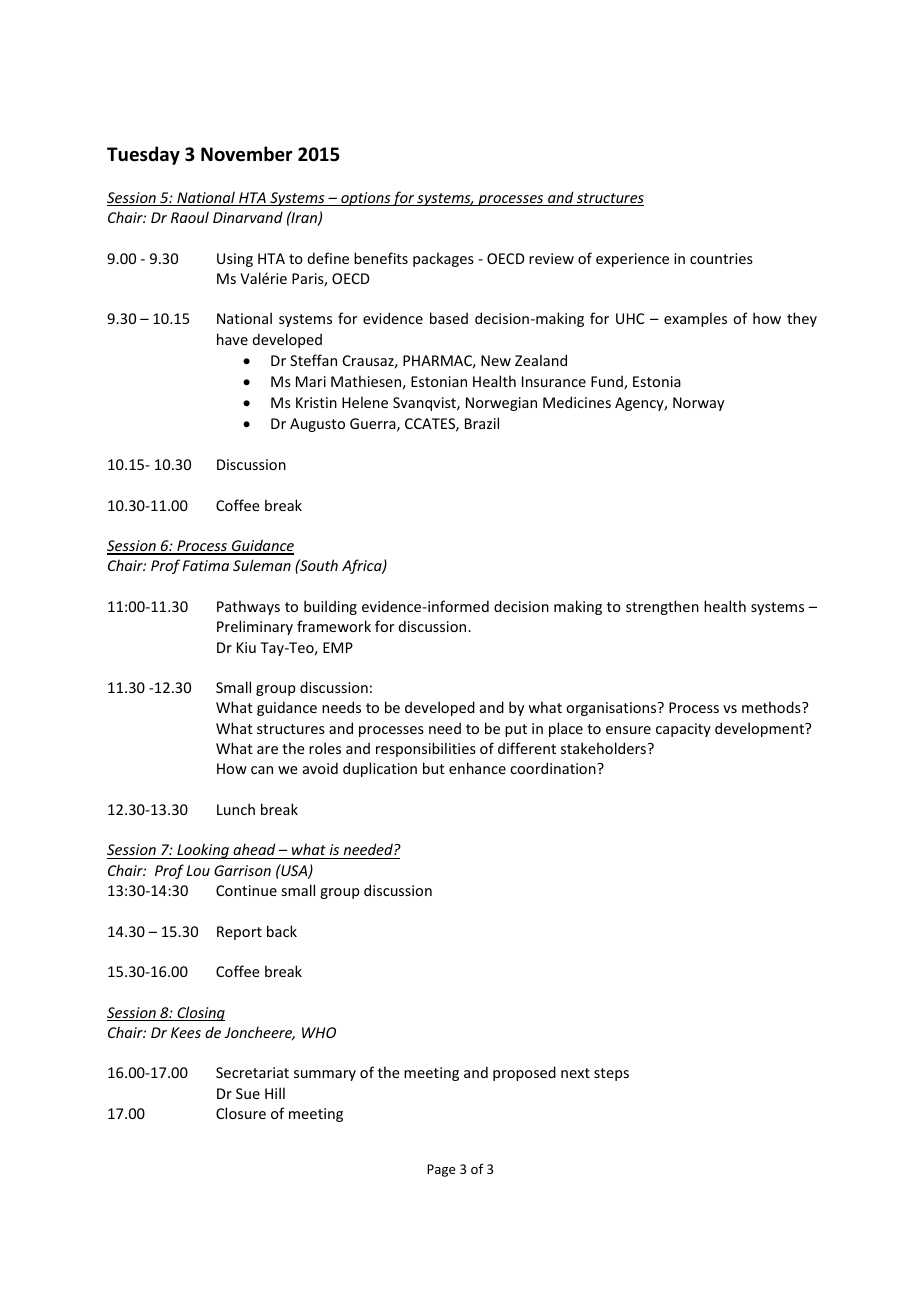  What do you see at coordinates (247, 154) in the screenshot?
I see `November` at bounding box center [247, 154].
